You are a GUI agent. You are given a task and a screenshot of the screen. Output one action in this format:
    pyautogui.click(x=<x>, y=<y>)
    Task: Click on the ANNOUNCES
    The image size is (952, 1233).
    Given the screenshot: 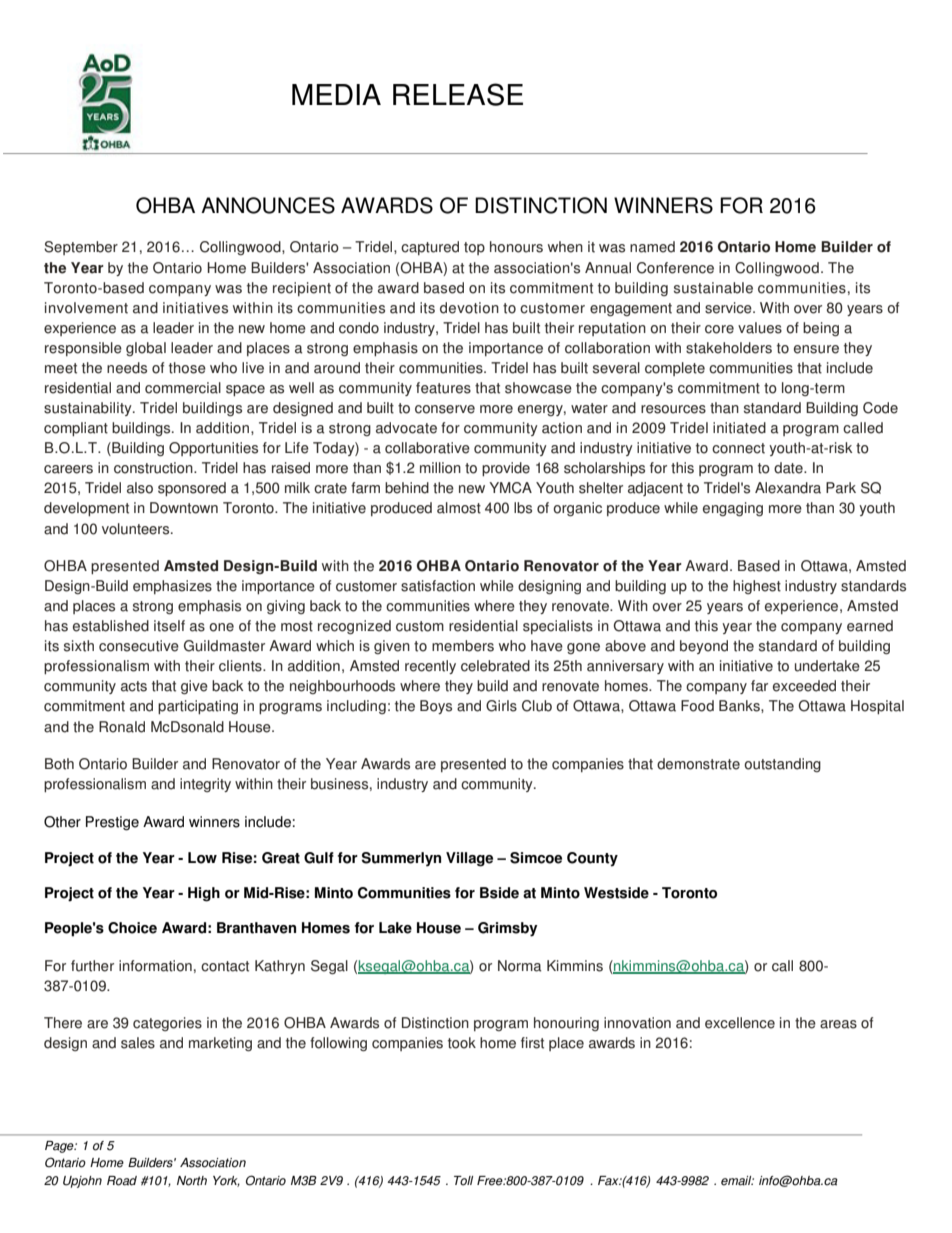 What is the action you would take?
    pyautogui.click(x=268, y=205)
